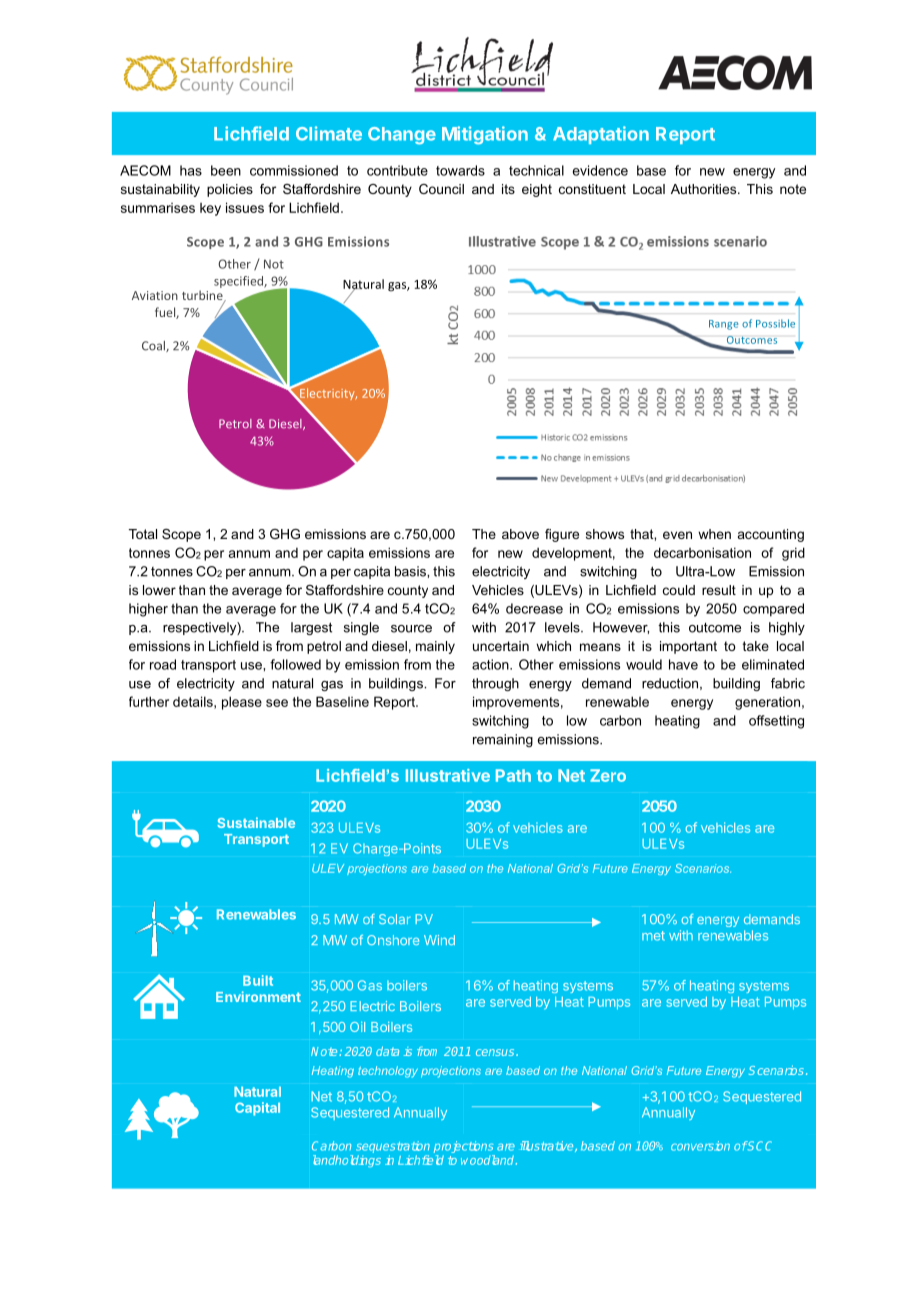 Image resolution: width=924 pixels, height=1308 pixels. I want to click on Path, so click(513, 775).
